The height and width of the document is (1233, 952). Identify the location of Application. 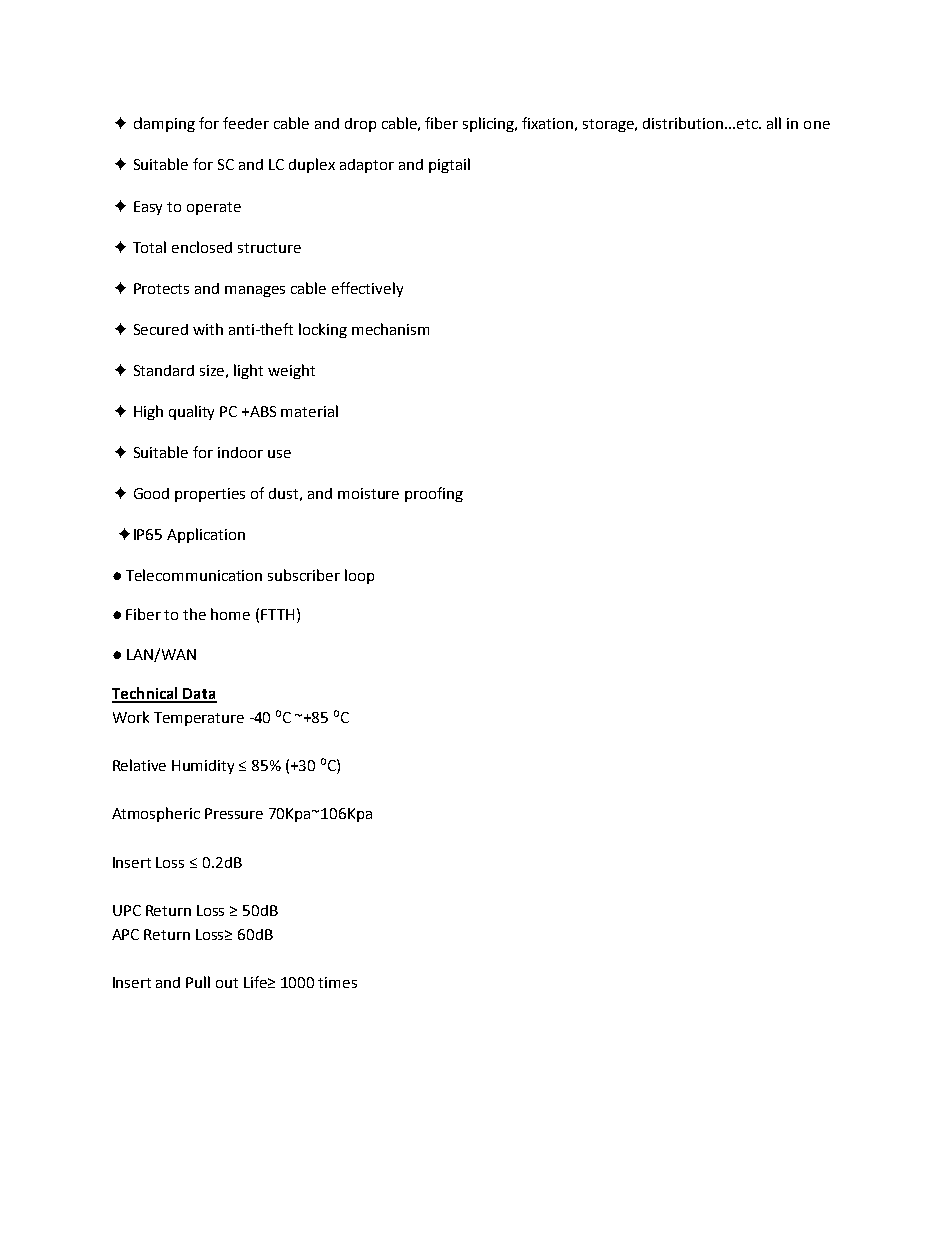
(206, 535).
